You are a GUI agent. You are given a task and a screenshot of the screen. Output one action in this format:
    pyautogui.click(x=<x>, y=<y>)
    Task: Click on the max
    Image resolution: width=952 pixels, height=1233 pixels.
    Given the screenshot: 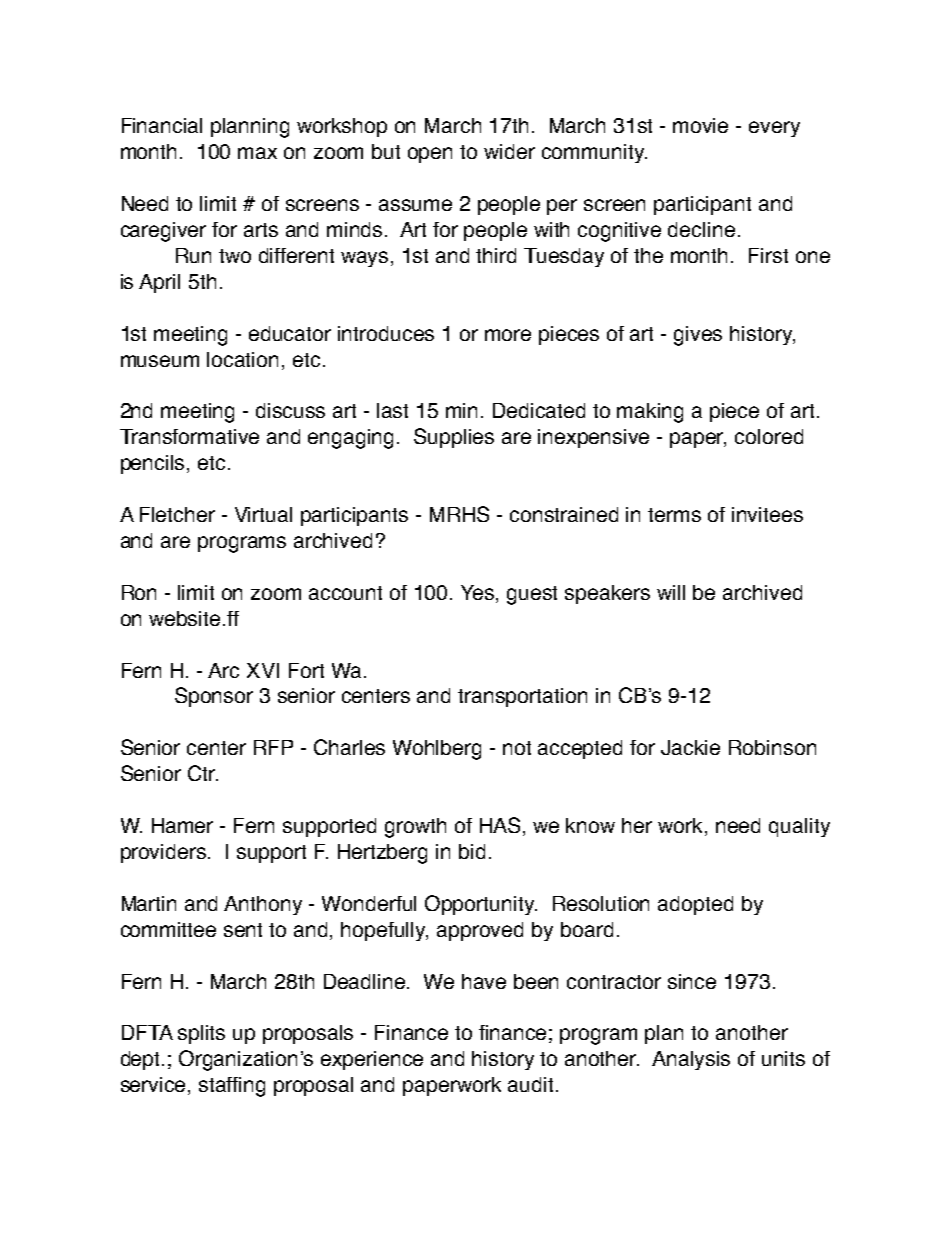 What is the action you would take?
    pyautogui.click(x=257, y=153)
